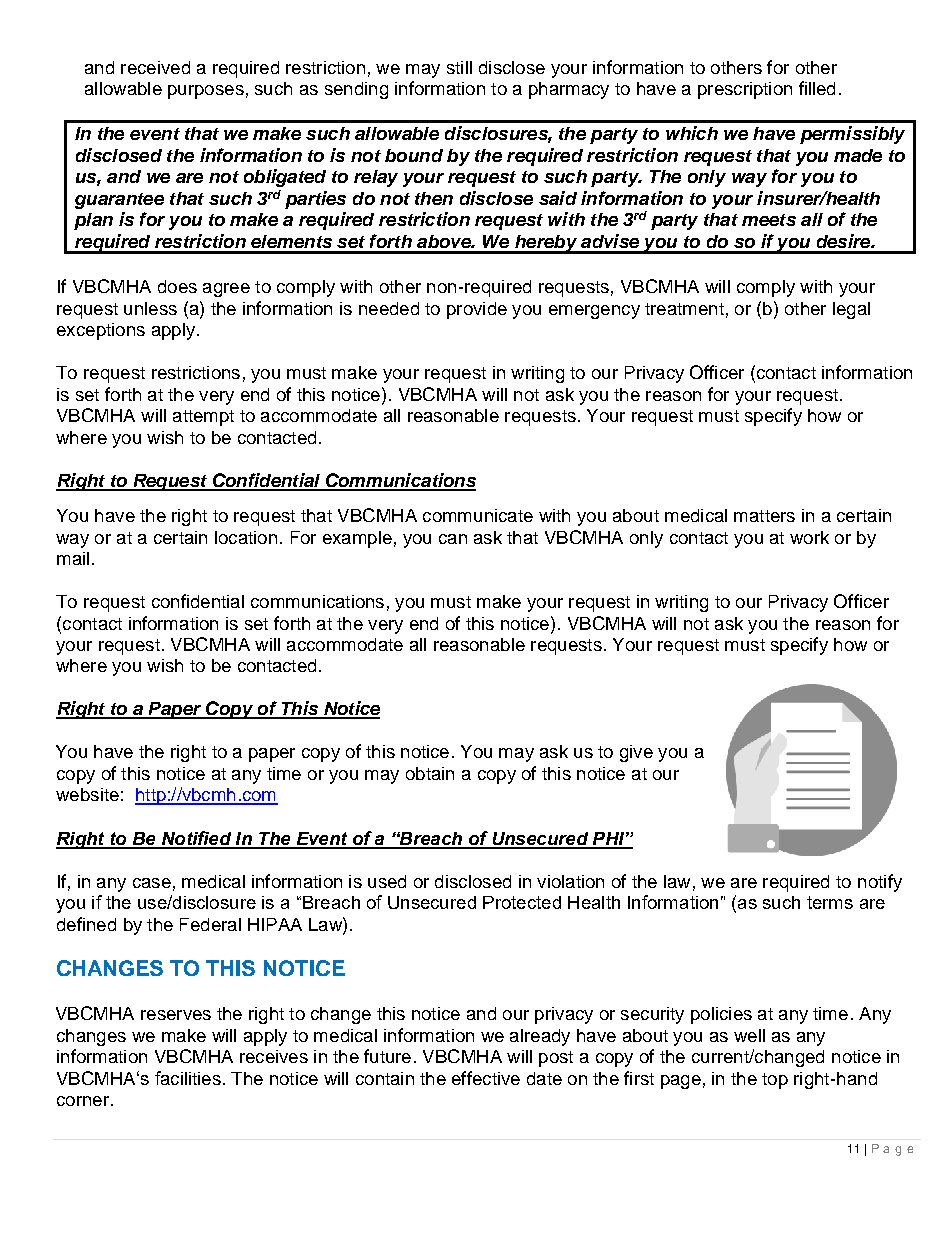  Describe the element at coordinates (188, 1078) in the screenshot. I see `facilities` at that location.
